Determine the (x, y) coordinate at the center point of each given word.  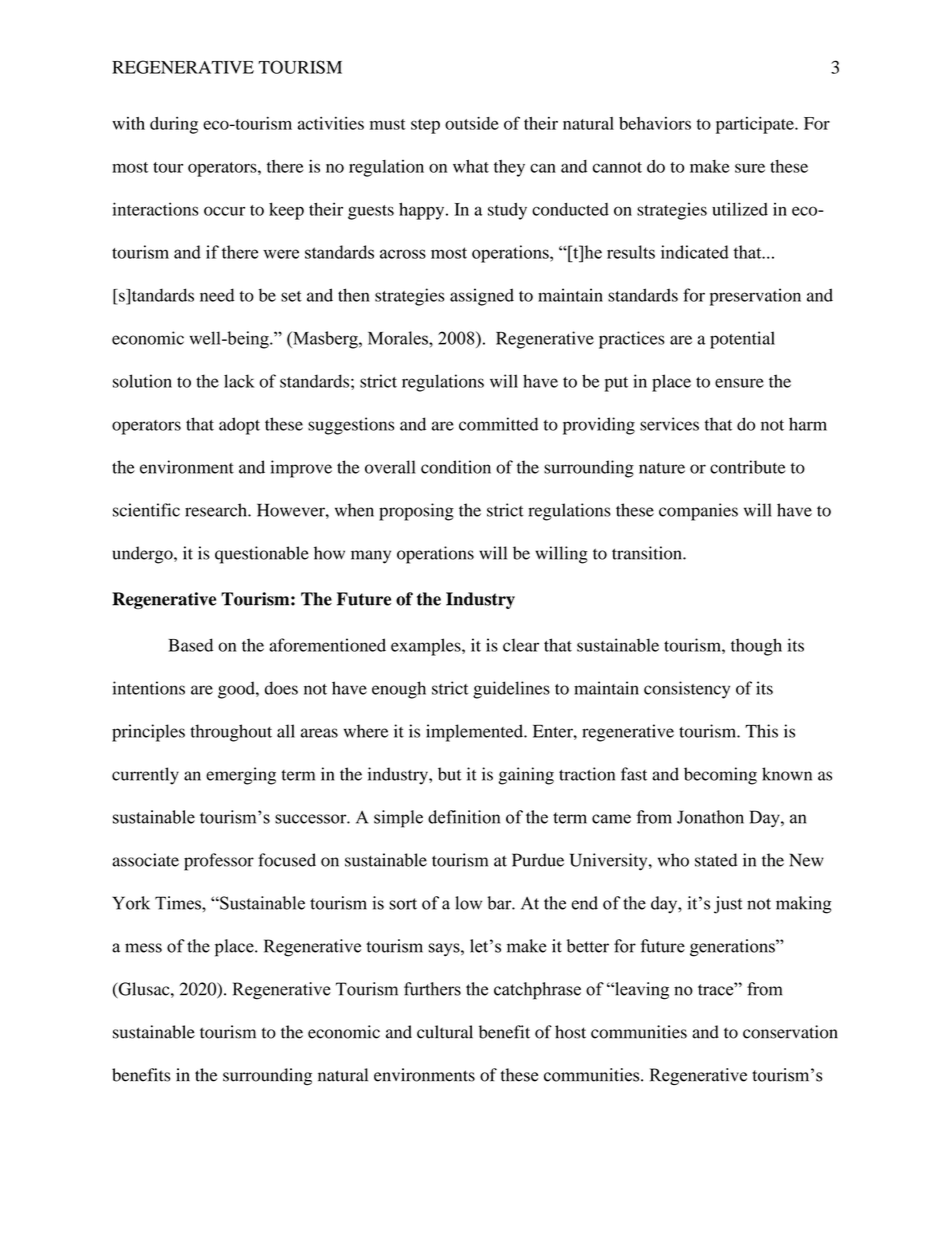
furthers (432, 989)
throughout (231, 733)
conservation (790, 1032)
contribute (748, 467)
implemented (475, 733)
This (761, 731)
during (174, 125)
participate (756, 125)
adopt (239, 426)
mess (143, 948)
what (471, 166)
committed (498, 424)
